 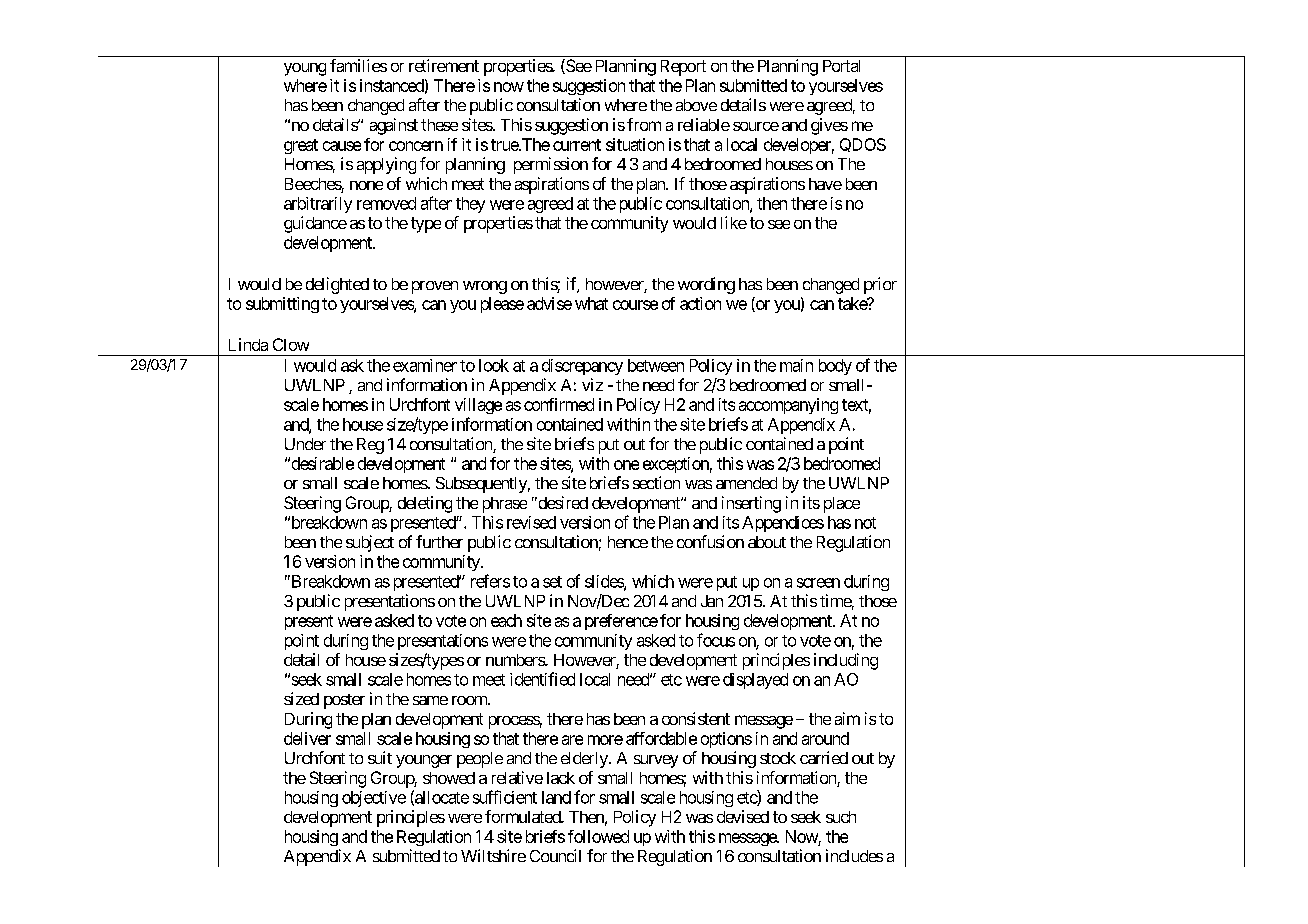 What do you see at coordinates (841, 66) in the document?
I see `Portal` at bounding box center [841, 66].
